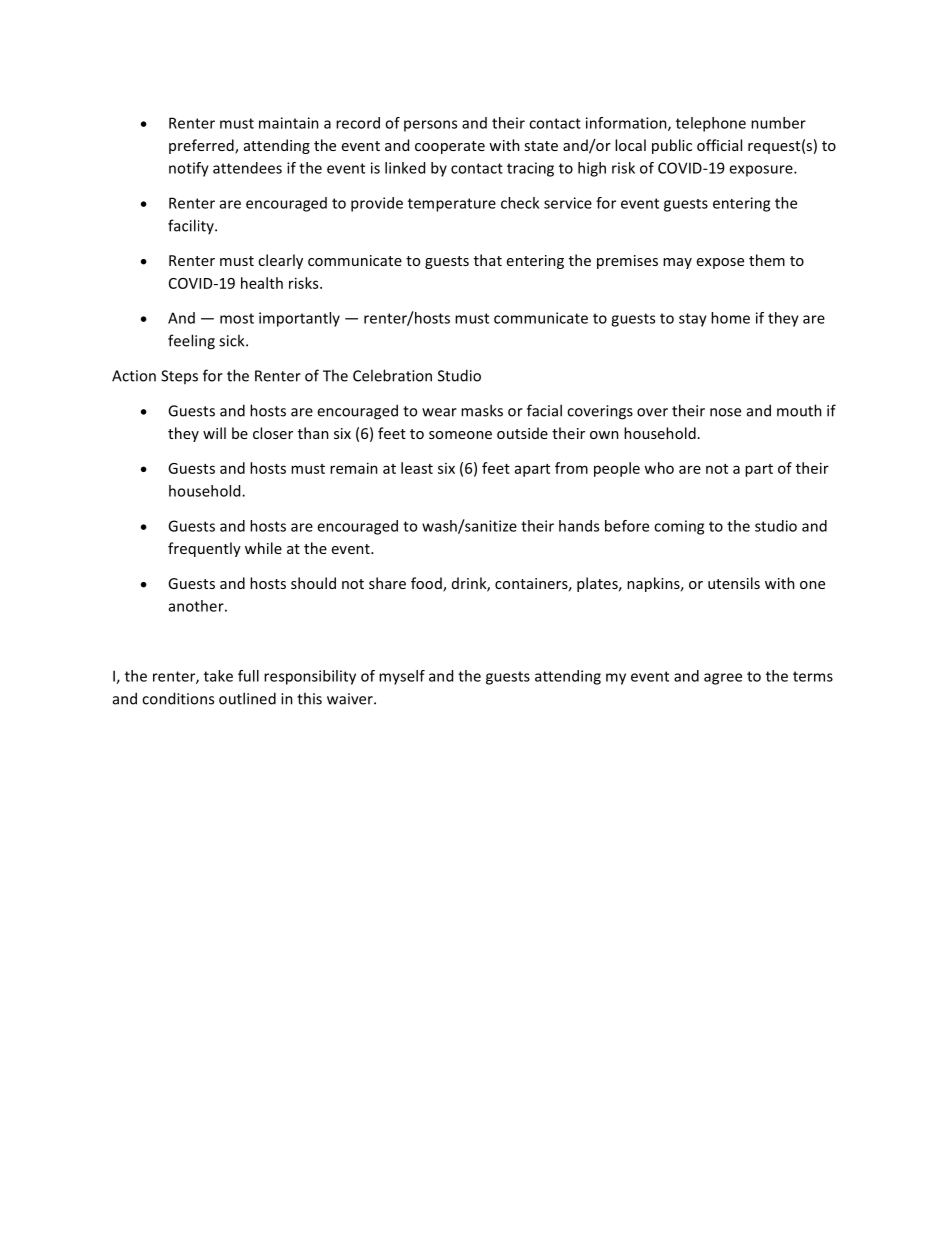 This document has width=952, height=1233. What do you see at coordinates (202, 146) in the document?
I see `preferred` at bounding box center [202, 146].
